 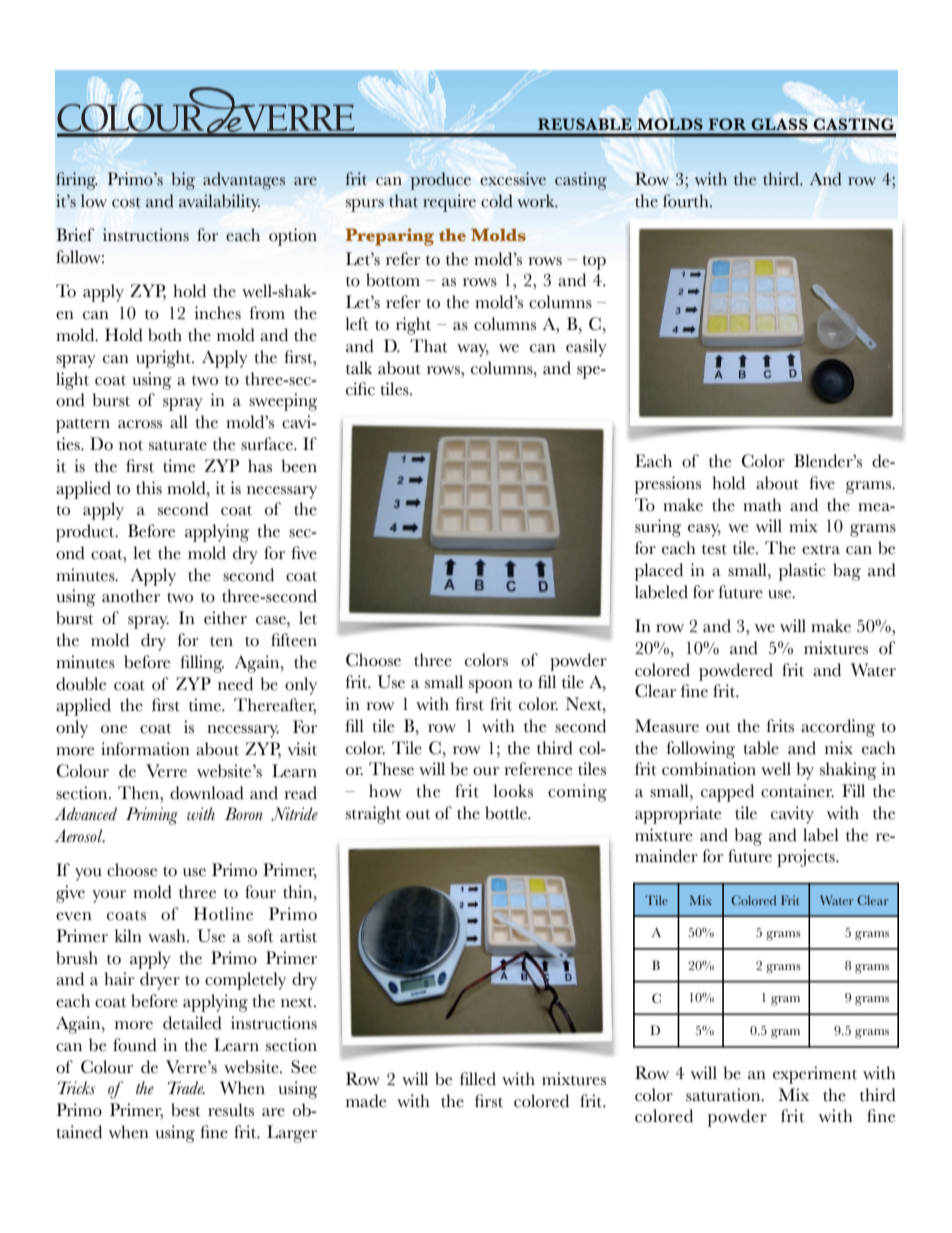 I want to click on another, so click(x=131, y=596).
